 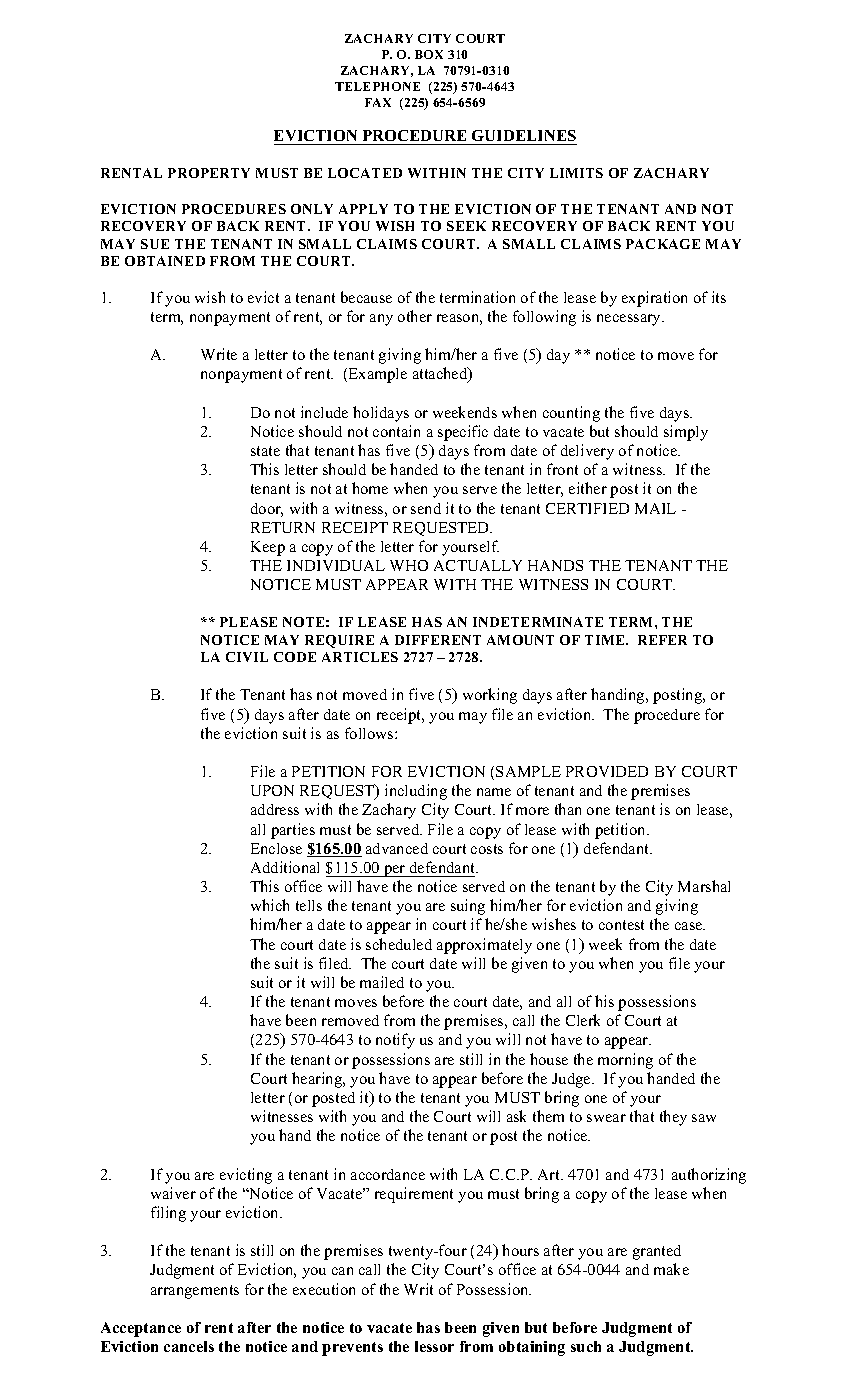 I want to click on suing, so click(x=468, y=907).
